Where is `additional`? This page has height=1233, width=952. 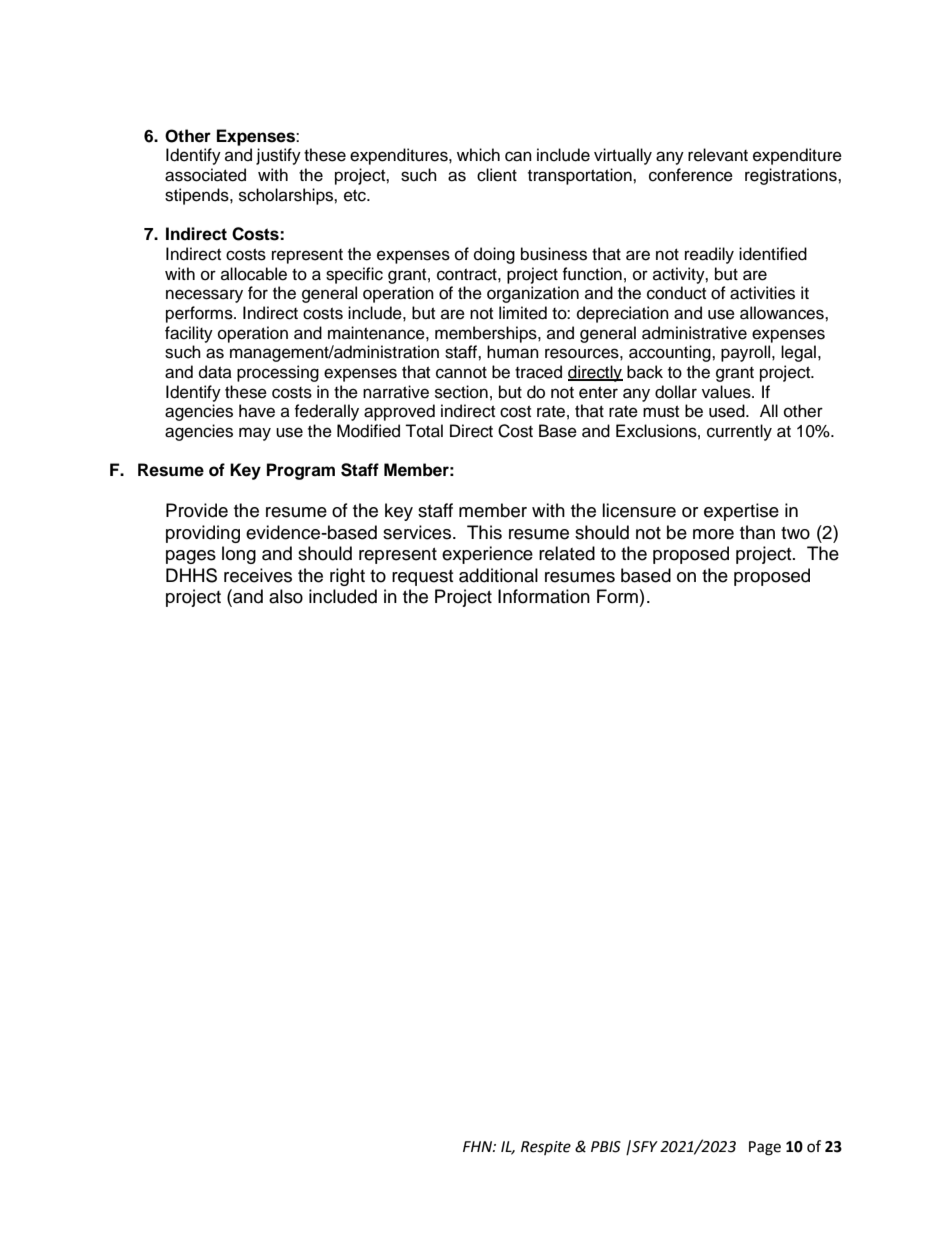 additional is located at coordinates (498, 575).
